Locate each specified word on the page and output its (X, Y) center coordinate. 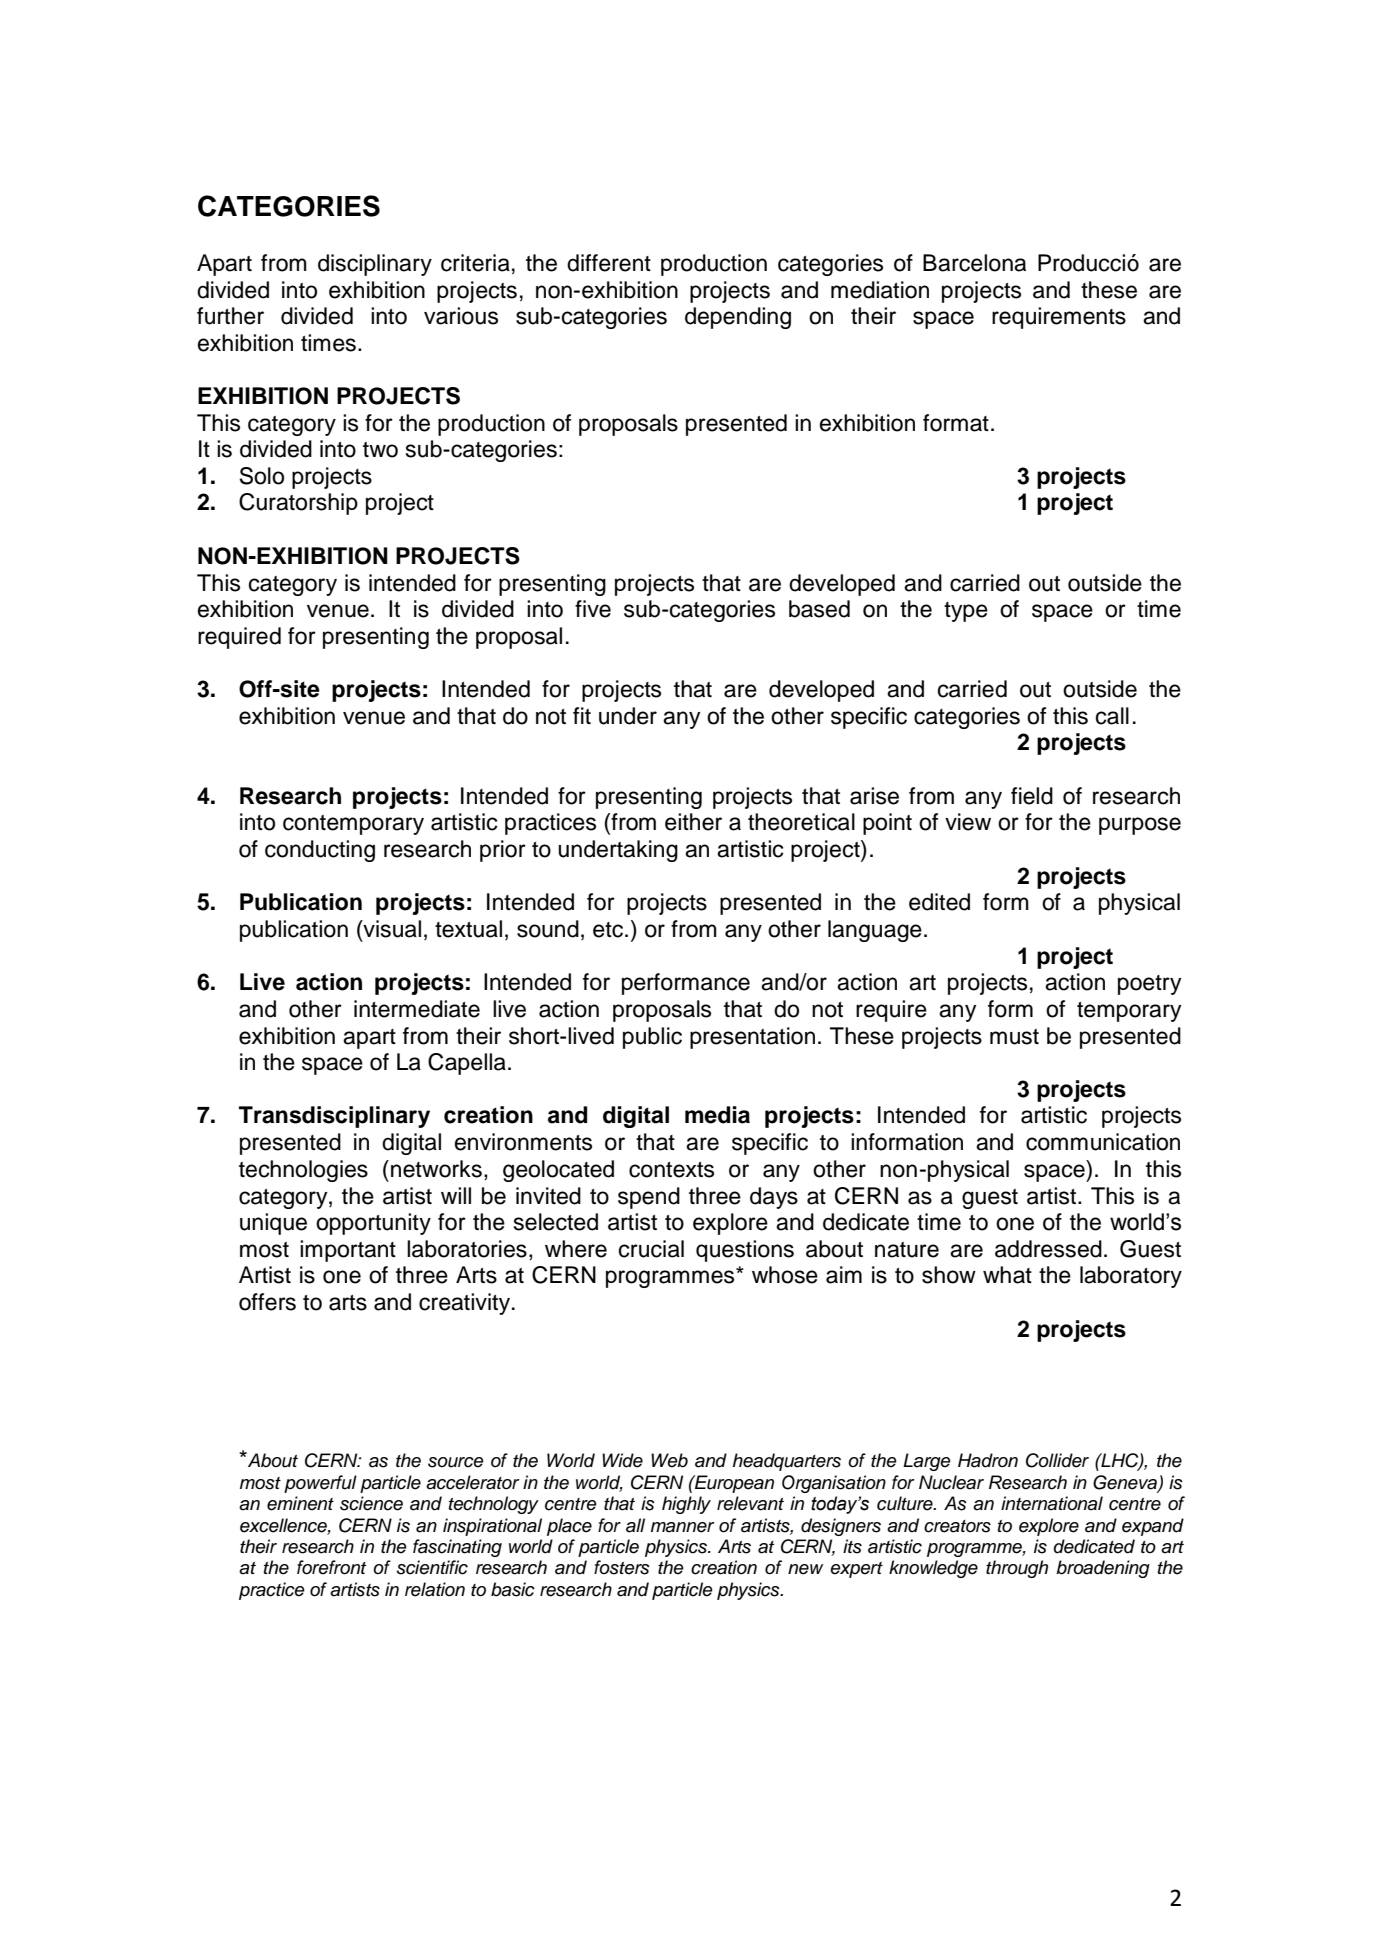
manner (683, 1527)
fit (582, 715)
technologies (303, 1171)
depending (738, 318)
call (1112, 716)
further (230, 316)
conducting (320, 851)
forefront (331, 1567)
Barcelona (974, 263)
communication (1103, 1142)
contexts (671, 1170)
